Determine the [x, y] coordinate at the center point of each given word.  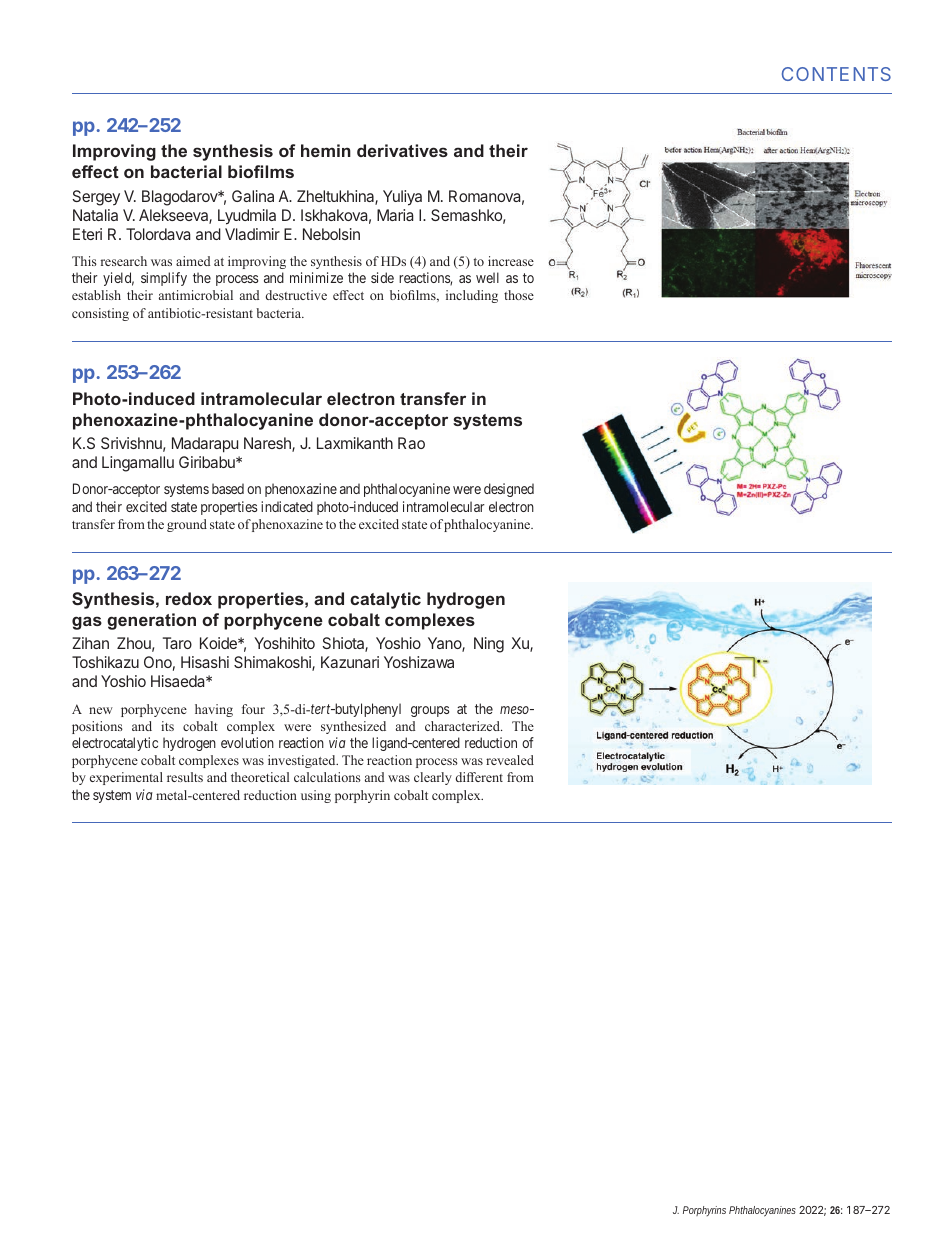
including [472, 296]
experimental [126, 778]
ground [187, 525]
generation [151, 621]
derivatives [402, 150]
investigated [303, 761]
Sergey [96, 198]
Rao [411, 443]
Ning [489, 645]
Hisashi [205, 662]
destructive [296, 295]
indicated [287, 506]
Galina [253, 196]
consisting [100, 314]
